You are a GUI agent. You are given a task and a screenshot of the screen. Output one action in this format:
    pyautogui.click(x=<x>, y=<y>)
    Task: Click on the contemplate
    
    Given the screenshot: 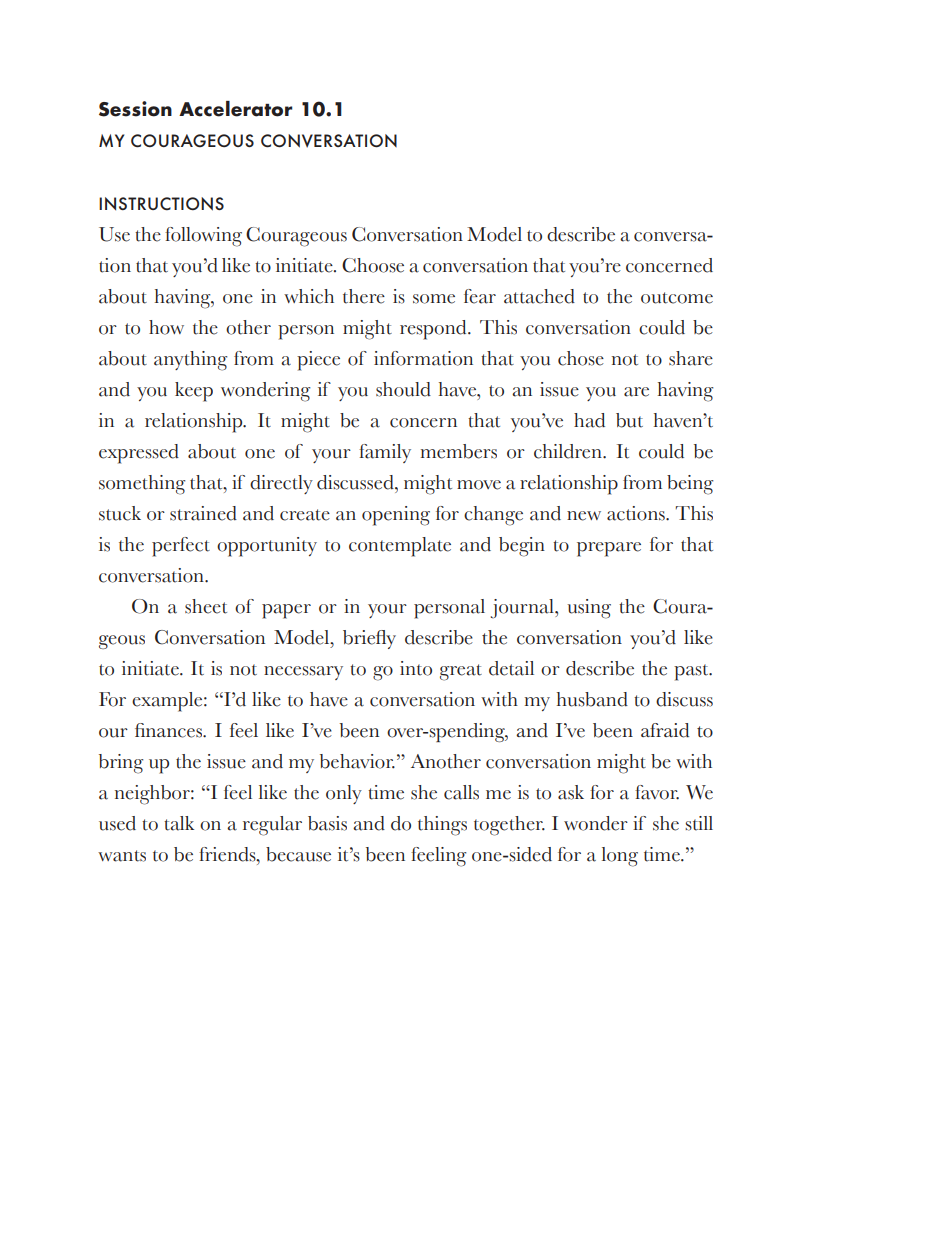 What is the action you would take?
    pyautogui.click(x=400, y=547)
